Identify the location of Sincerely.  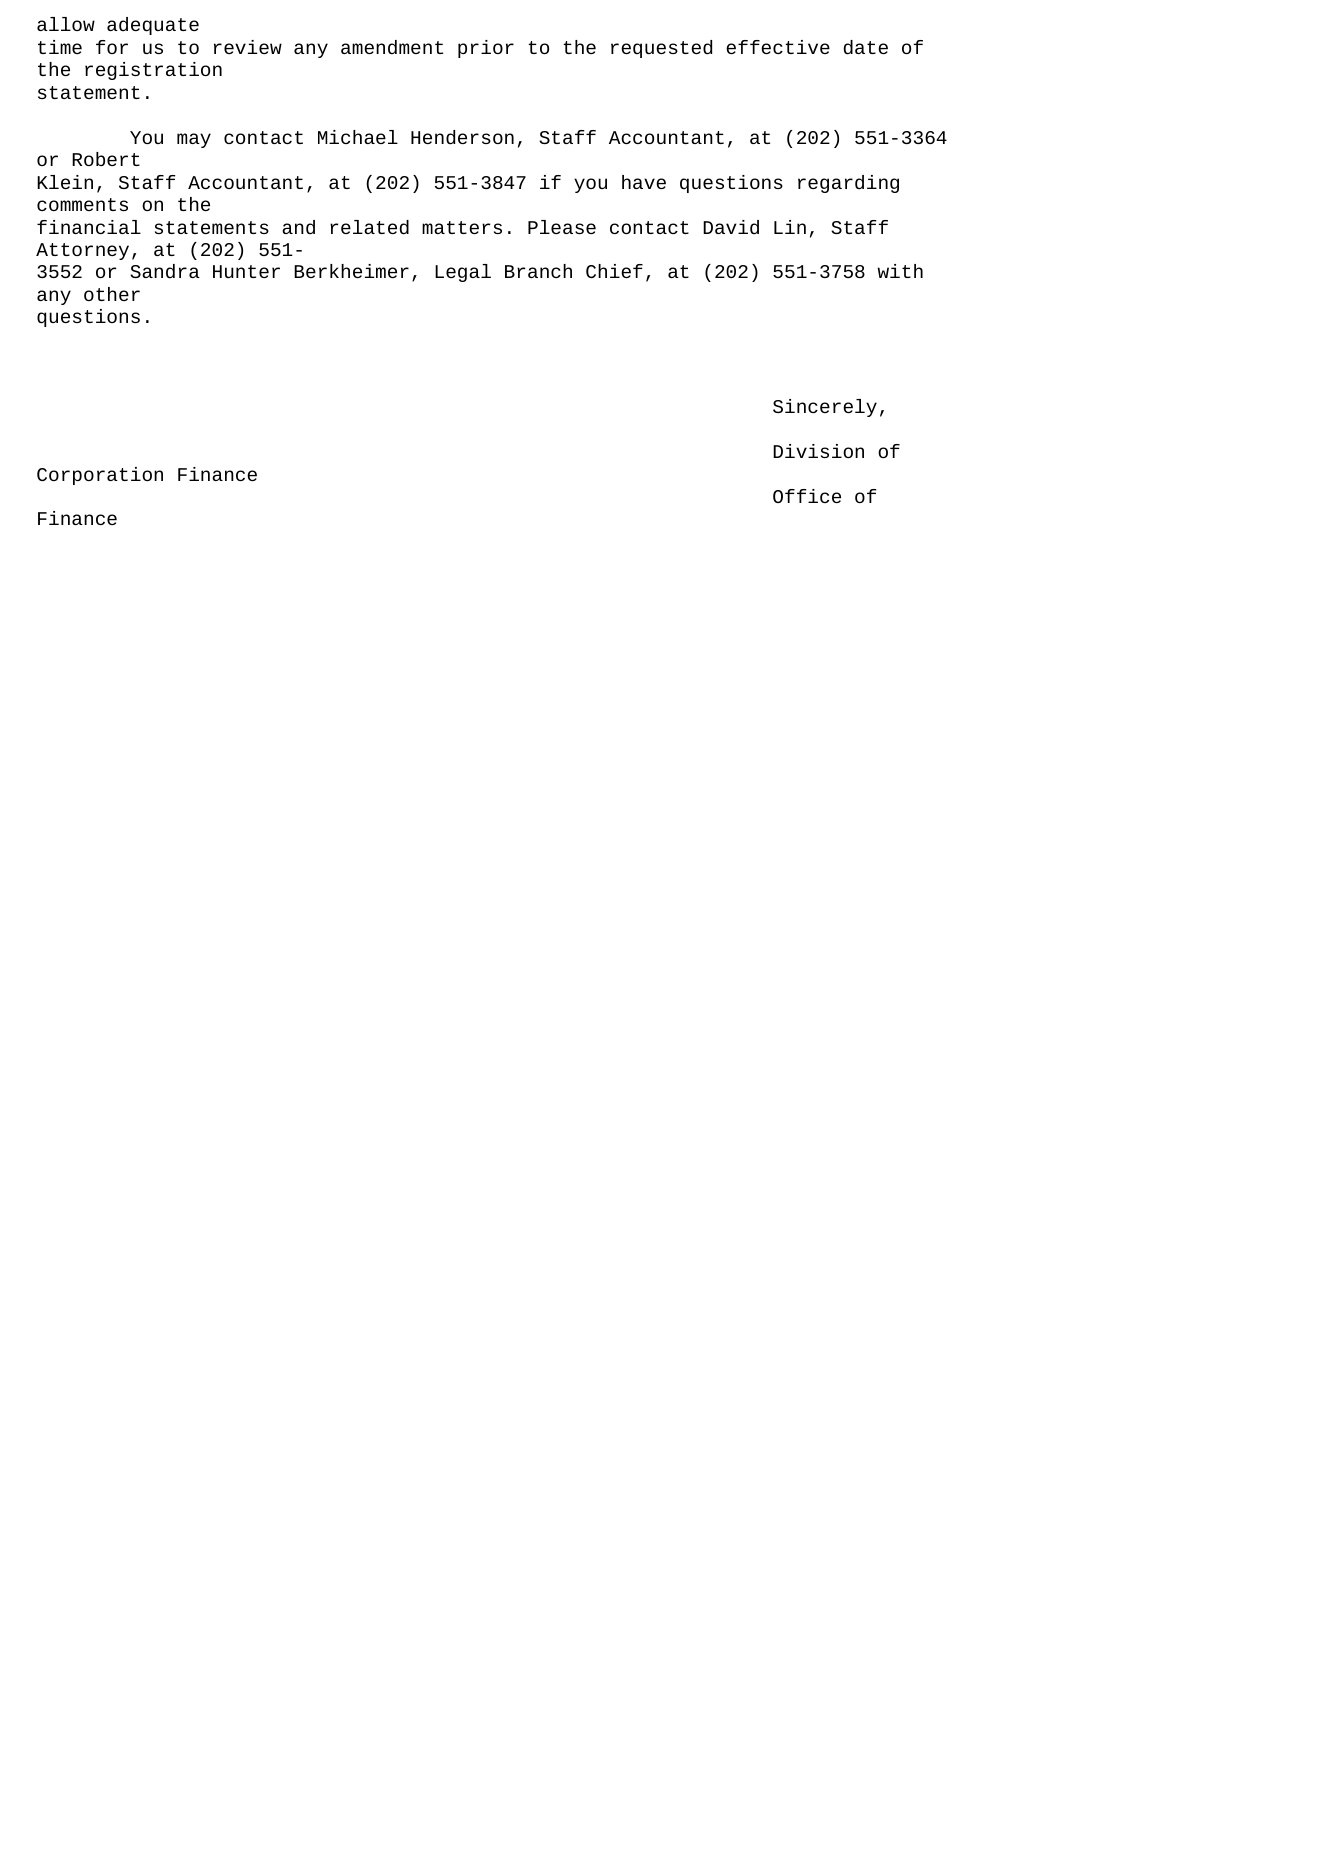
(825, 408).
